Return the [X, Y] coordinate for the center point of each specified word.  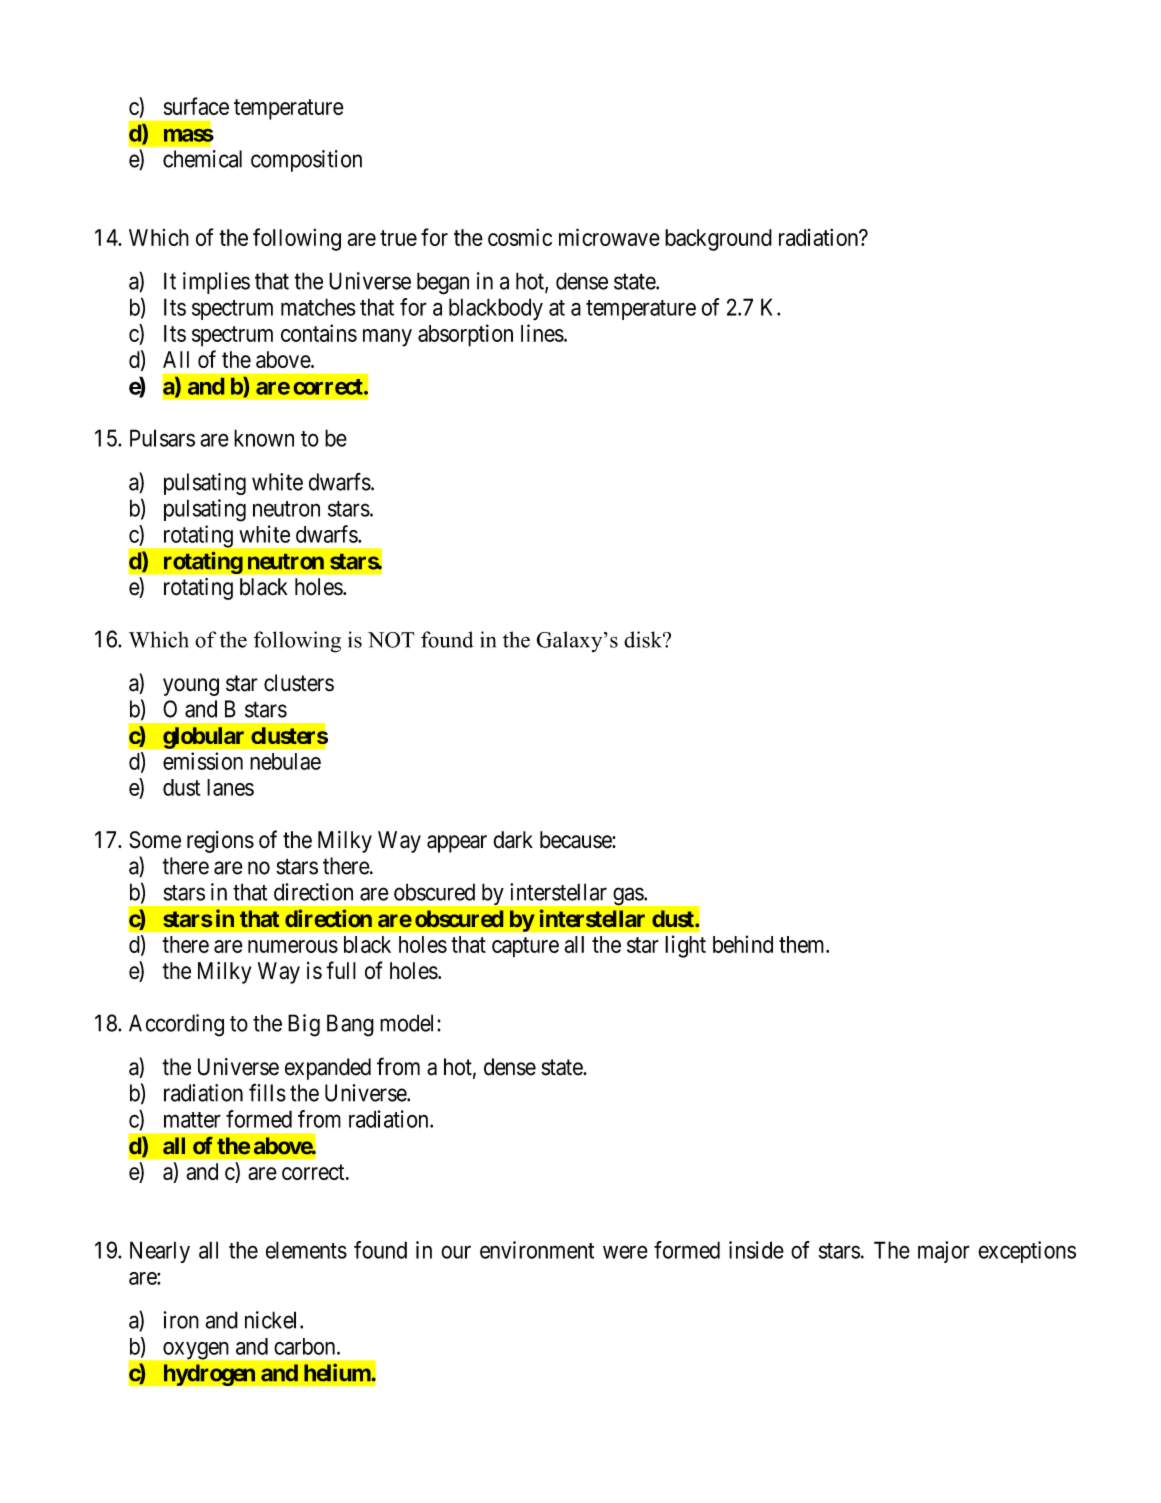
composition [306, 161]
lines [542, 333]
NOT [391, 640]
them [803, 944]
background [718, 240]
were [625, 1252]
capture [525, 947]
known [264, 438]
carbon [306, 1346]
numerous [293, 946]
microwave [609, 237]
